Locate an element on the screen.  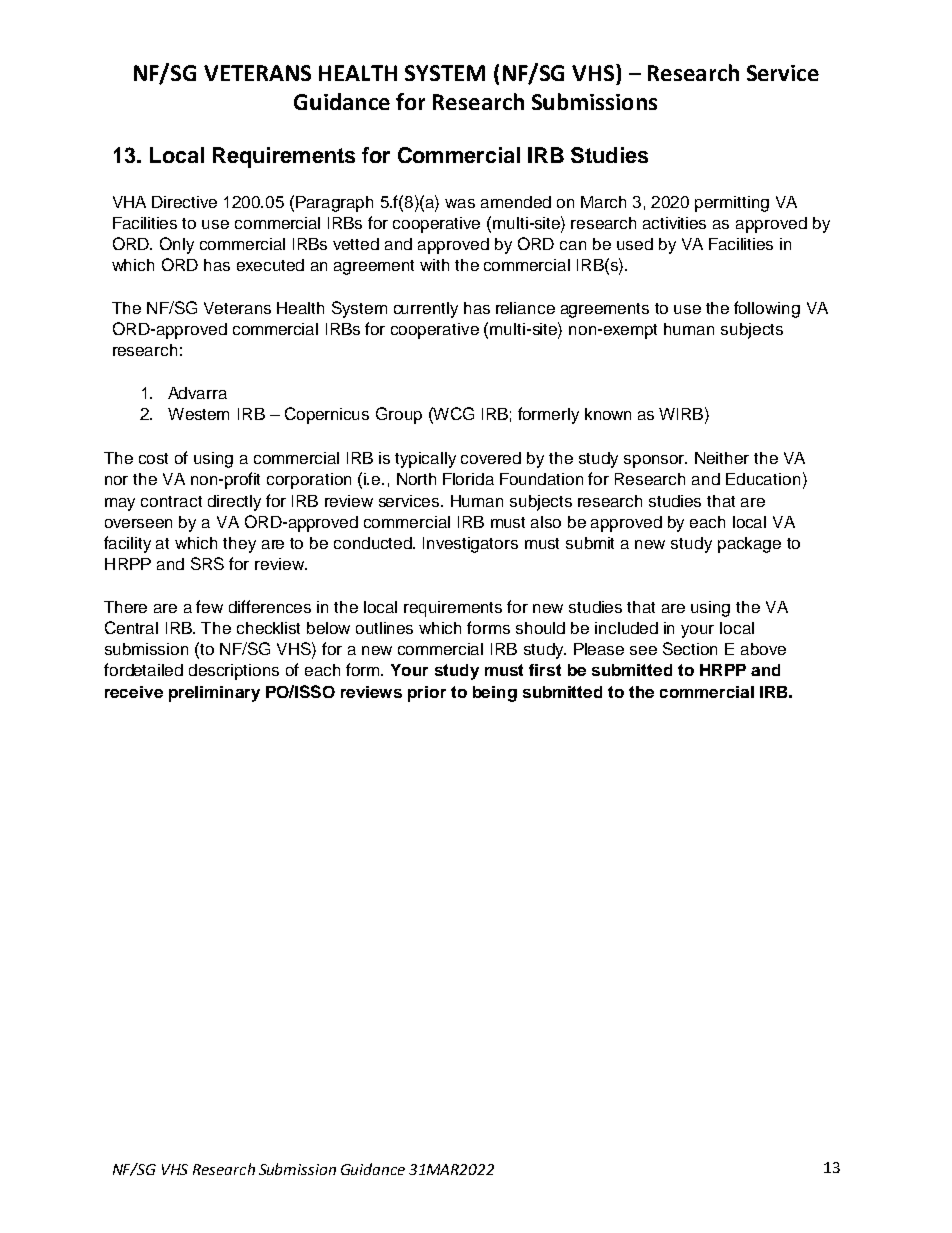
currently is located at coordinates (426, 310).
